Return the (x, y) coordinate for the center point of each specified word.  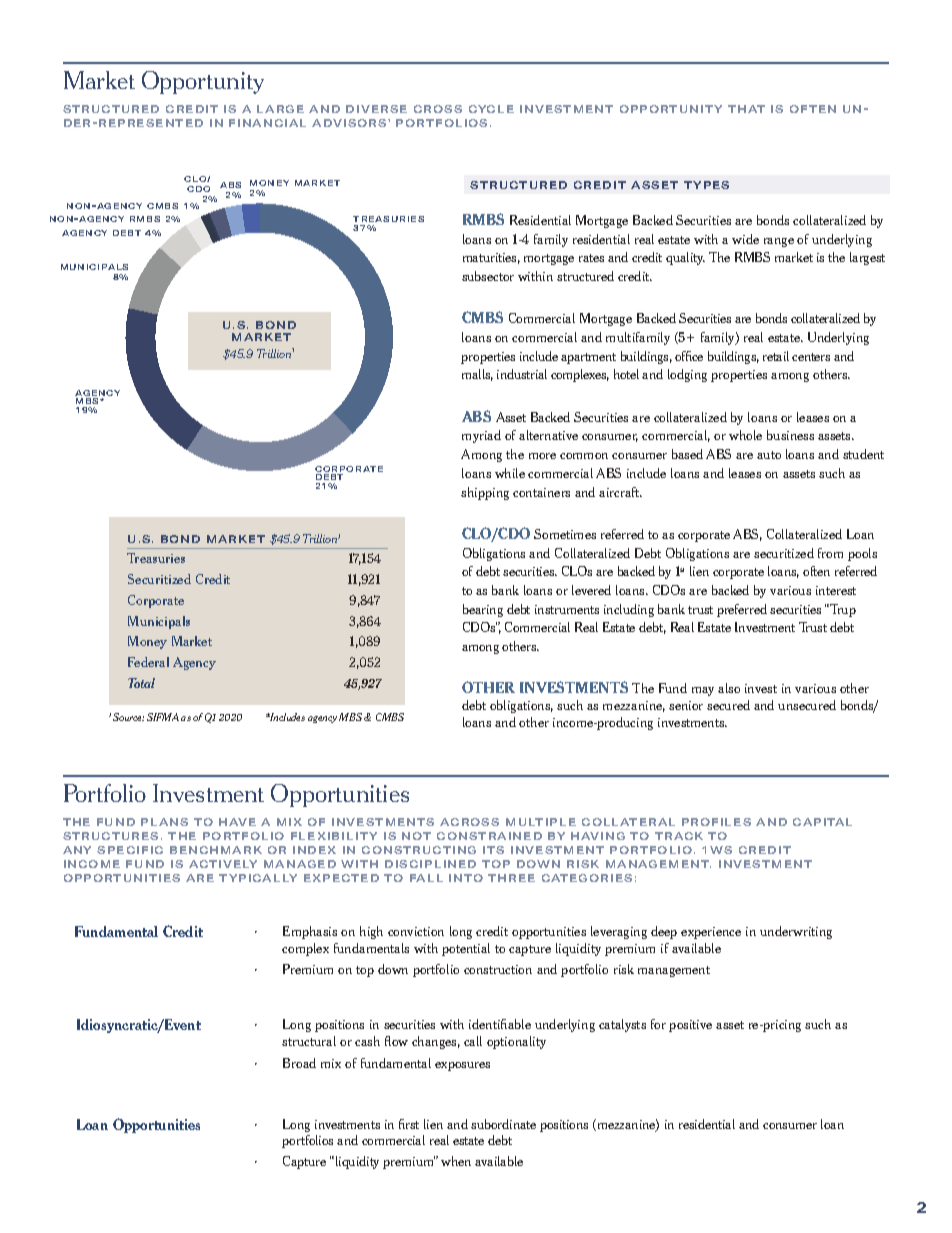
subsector (488, 276)
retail (776, 356)
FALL (426, 878)
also (729, 688)
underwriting (796, 932)
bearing (483, 610)
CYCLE (491, 109)
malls (477, 375)
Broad (299, 1063)
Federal (148, 662)
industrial (522, 374)
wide (745, 239)
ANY (77, 850)
